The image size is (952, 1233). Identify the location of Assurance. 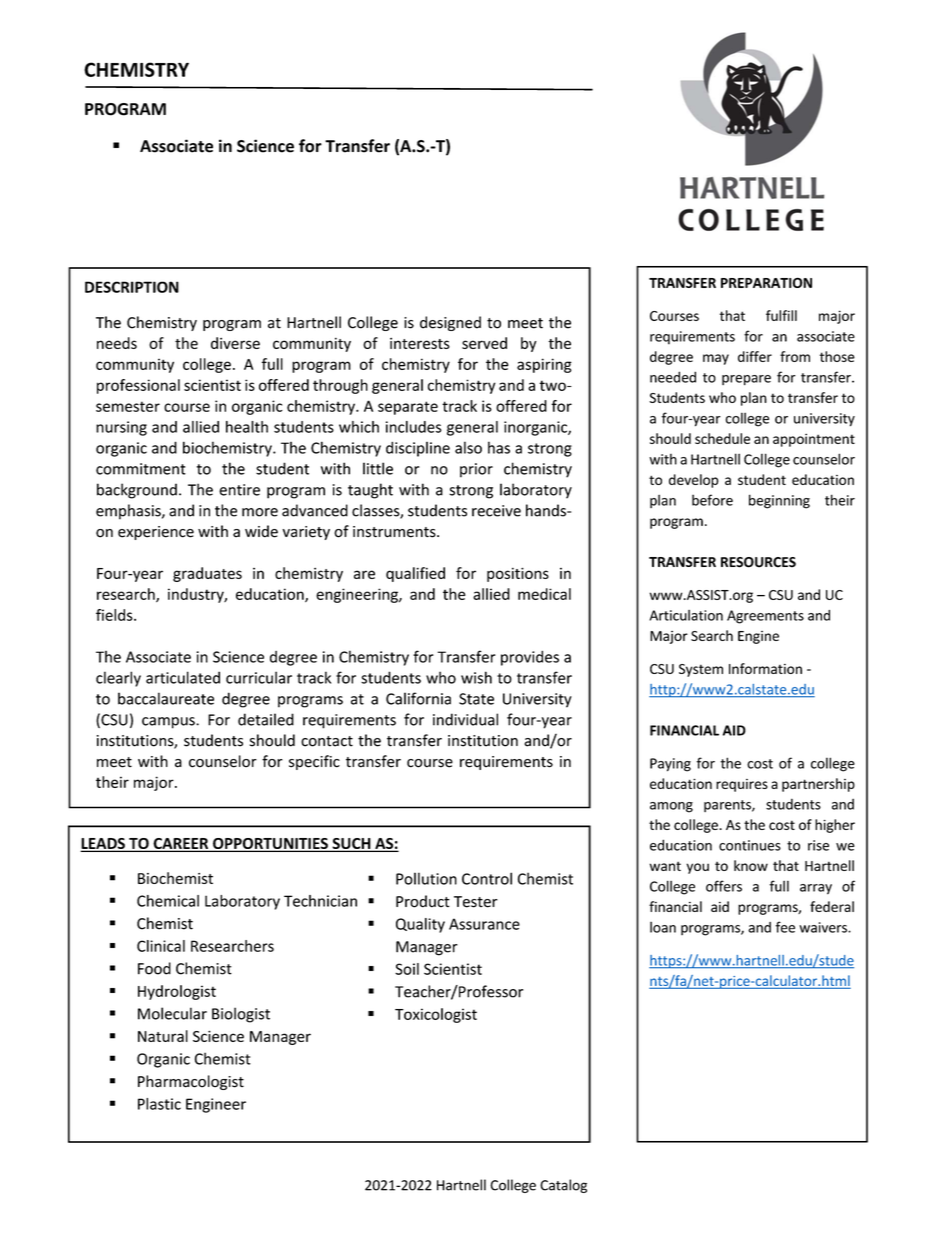
(484, 924).
